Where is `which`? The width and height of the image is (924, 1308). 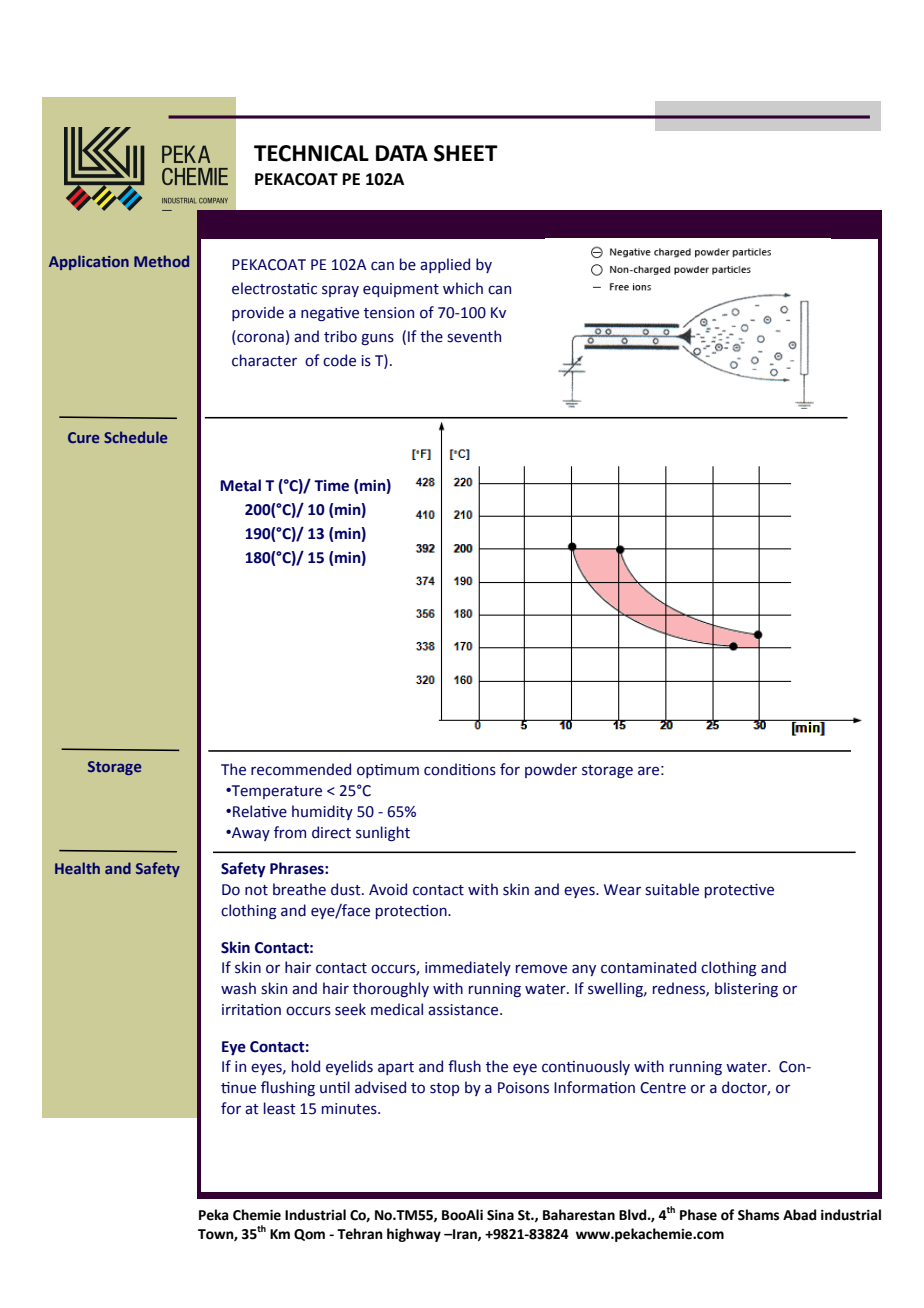 which is located at coordinates (463, 288).
